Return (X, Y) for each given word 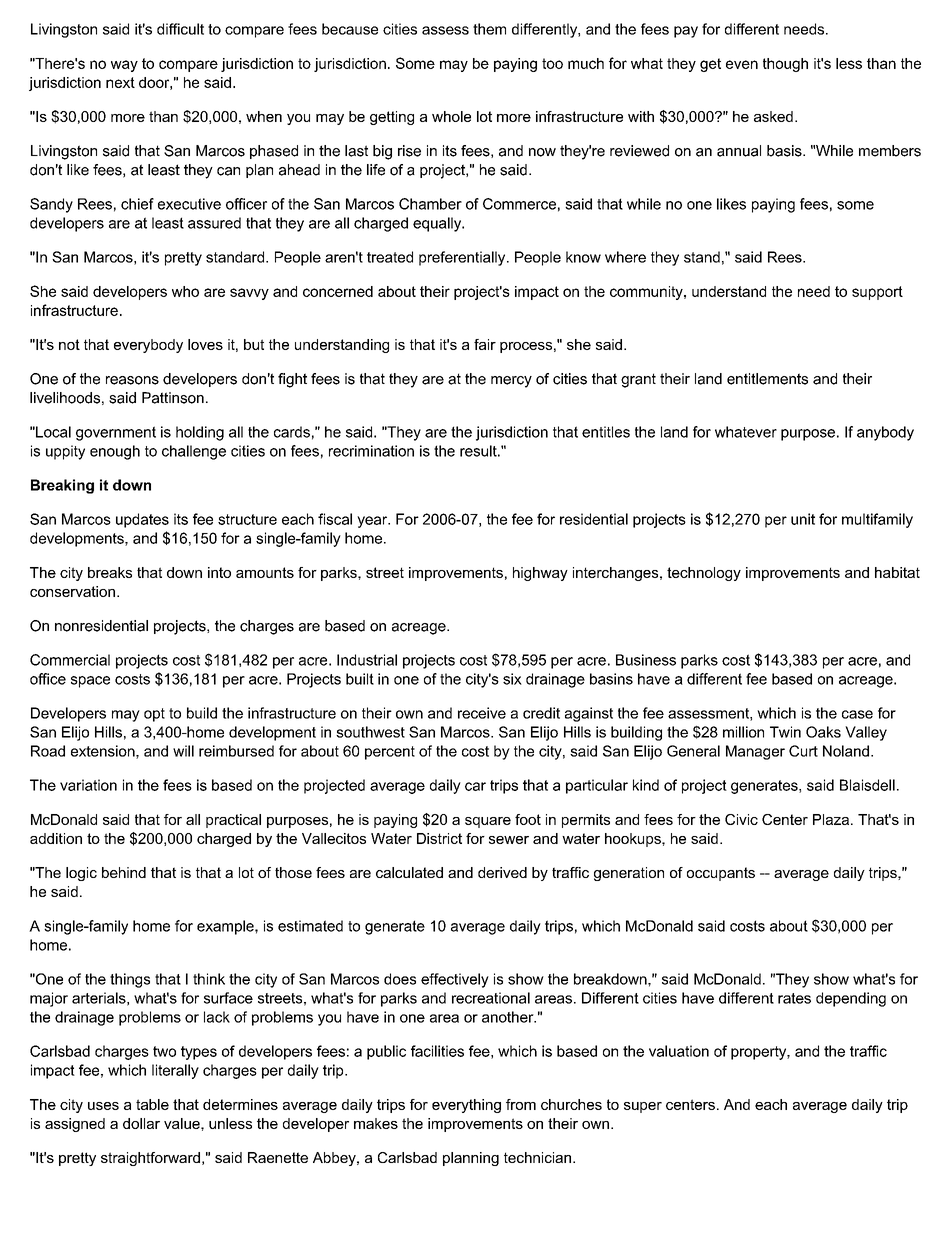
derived (502, 872)
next (120, 82)
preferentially (463, 258)
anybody (885, 433)
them (489, 29)
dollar (141, 1123)
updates (142, 520)
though (785, 65)
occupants (721, 874)
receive (482, 713)
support (877, 293)
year (373, 522)
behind (124, 872)
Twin (785, 732)
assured (214, 223)
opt (154, 715)
